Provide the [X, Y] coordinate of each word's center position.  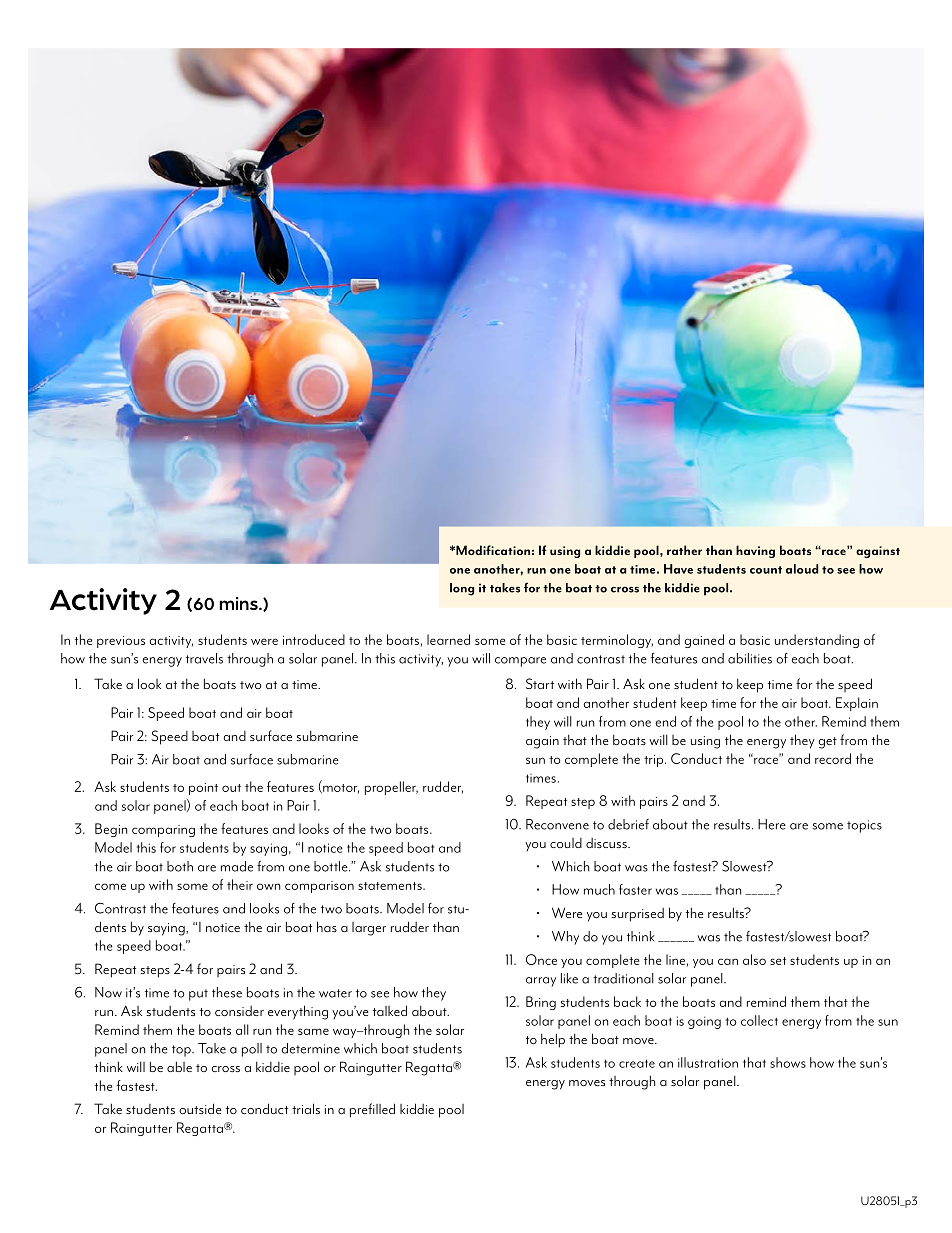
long [462, 589]
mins [239, 603]
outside [200, 1108]
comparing [163, 831]
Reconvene [557, 824]
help [553, 1040]
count [766, 570]
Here [772, 824]
